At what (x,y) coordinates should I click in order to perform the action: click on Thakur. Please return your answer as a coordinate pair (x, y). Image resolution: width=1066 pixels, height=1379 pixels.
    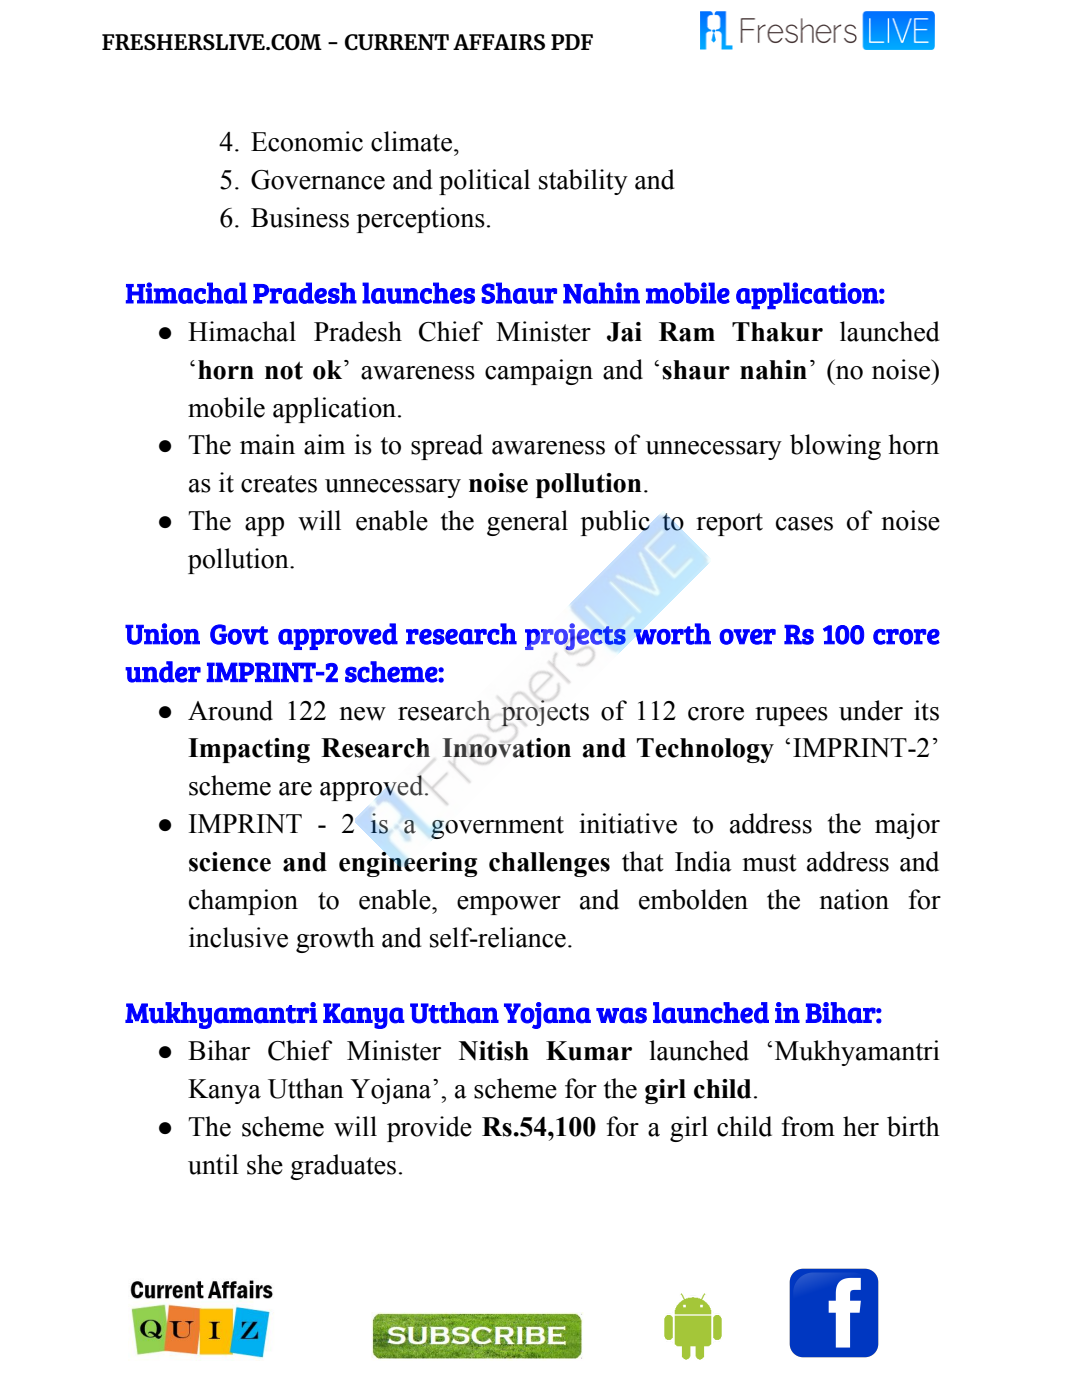
    Looking at the image, I should click on (777, 332).
